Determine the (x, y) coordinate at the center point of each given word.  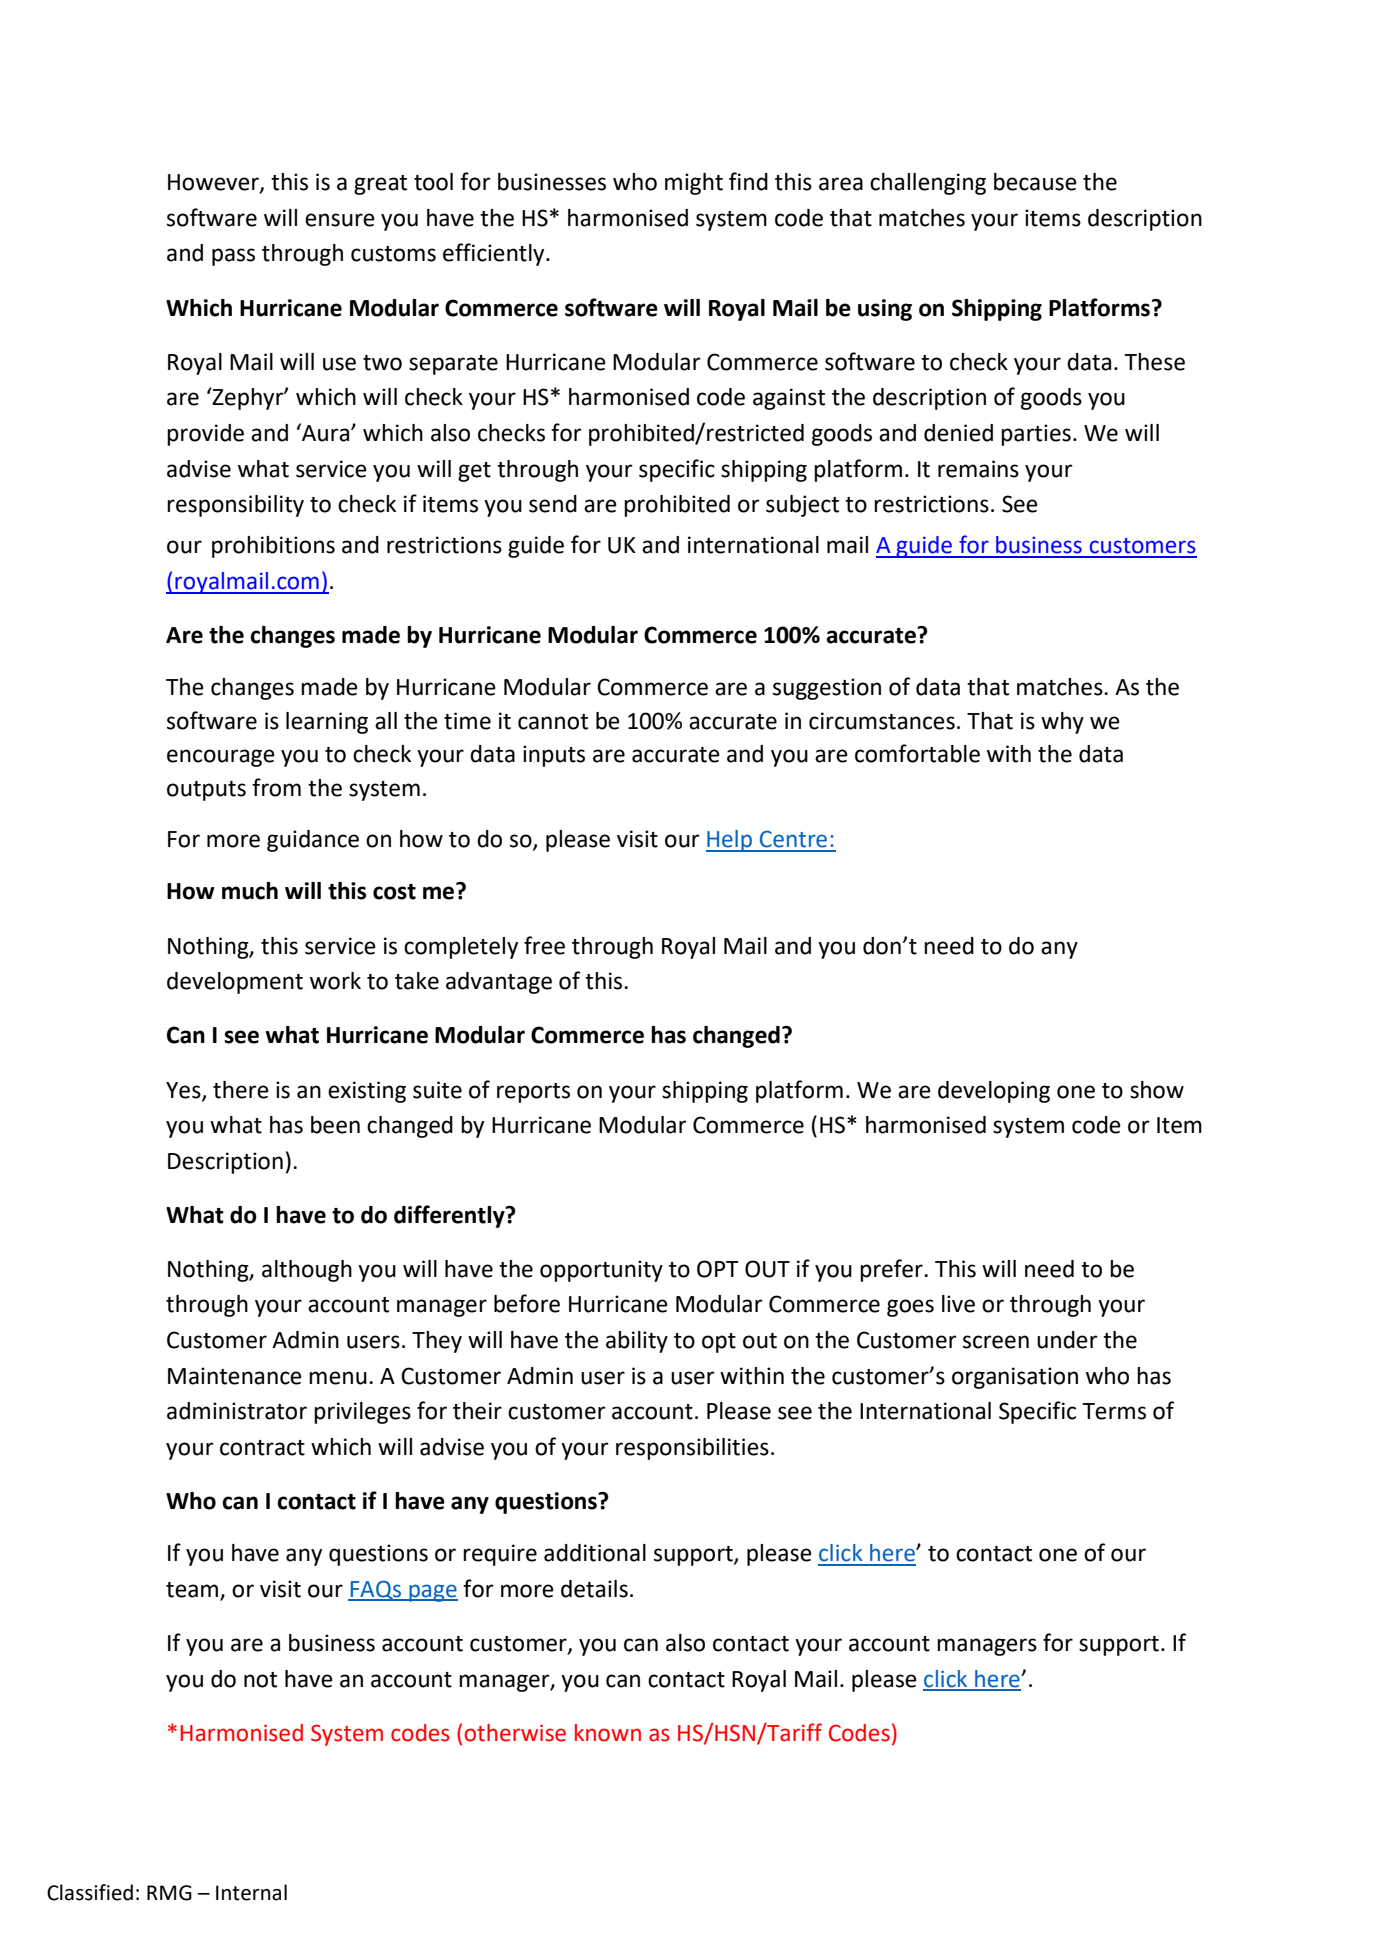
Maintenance (235, 1376)
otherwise (515, 1733)
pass (233, 257)
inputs (554, 756)
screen (996, 1342)
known (608, 1733)
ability (637, 1342)
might (694, 184)
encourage (221, 758)
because (1035, 182)
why (1062, 723)
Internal (251, 1892)
